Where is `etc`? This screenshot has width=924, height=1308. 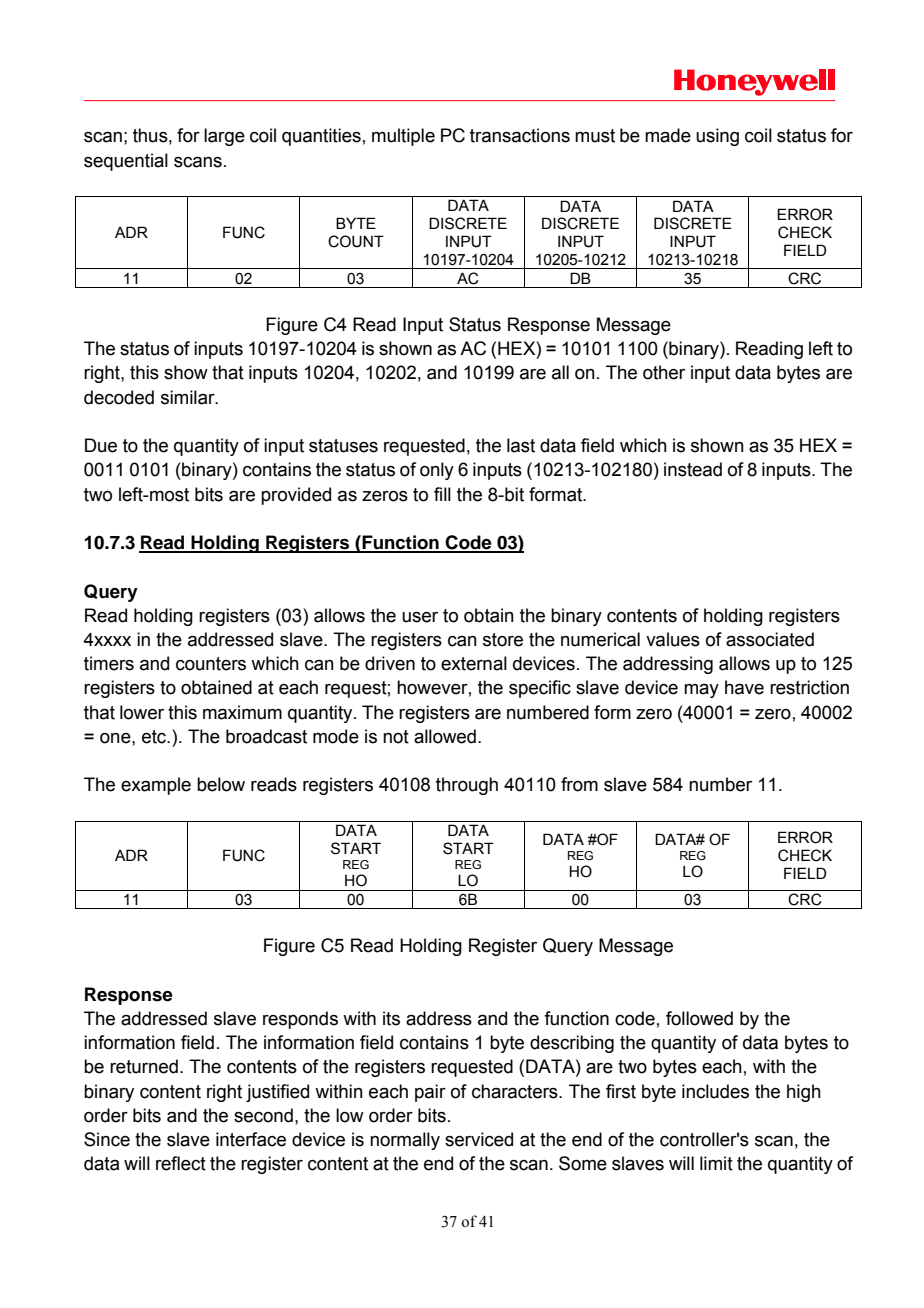 etc is located at coordinates (155, 737).
